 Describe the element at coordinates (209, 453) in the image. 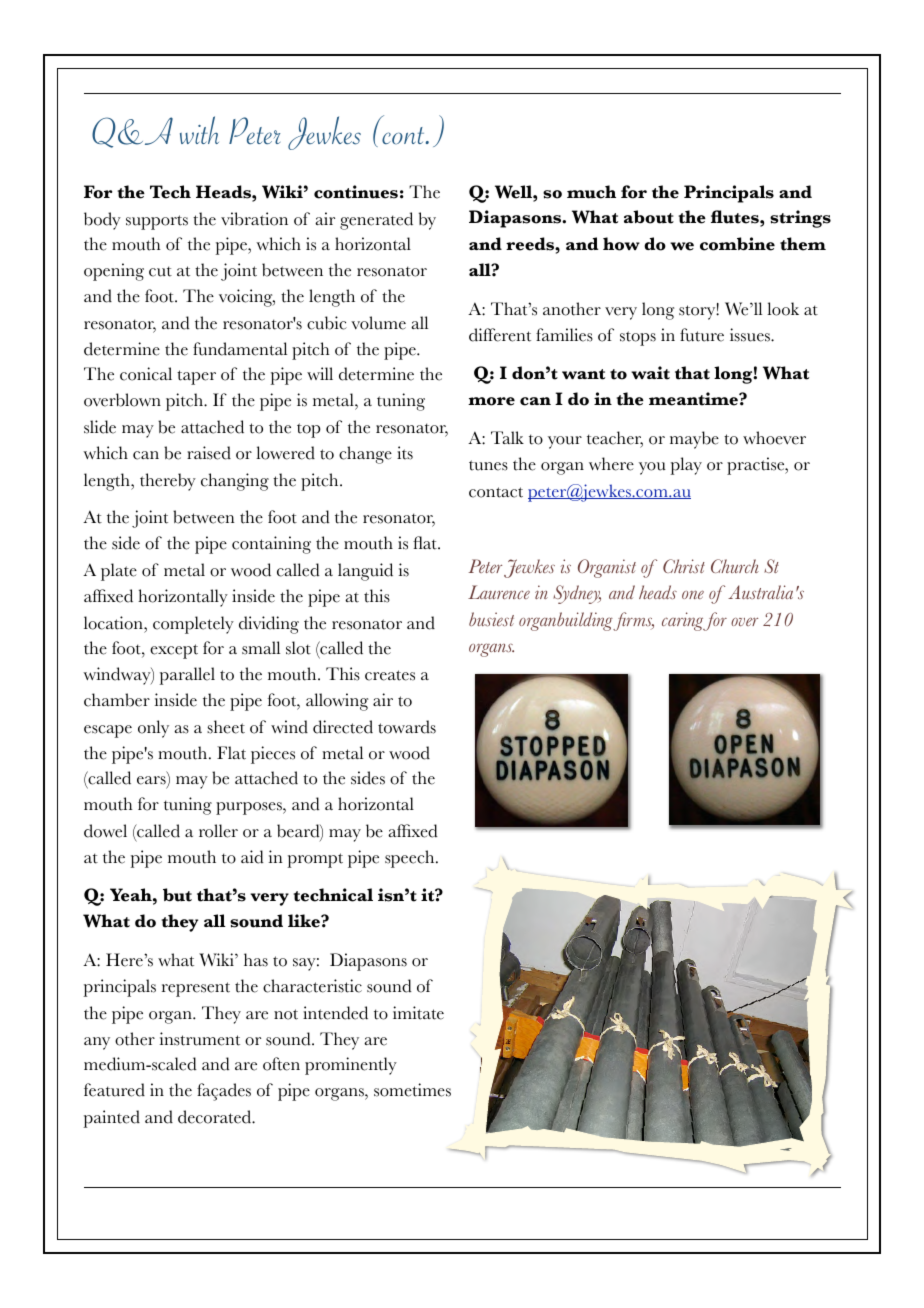

I see `raised` at that location.
